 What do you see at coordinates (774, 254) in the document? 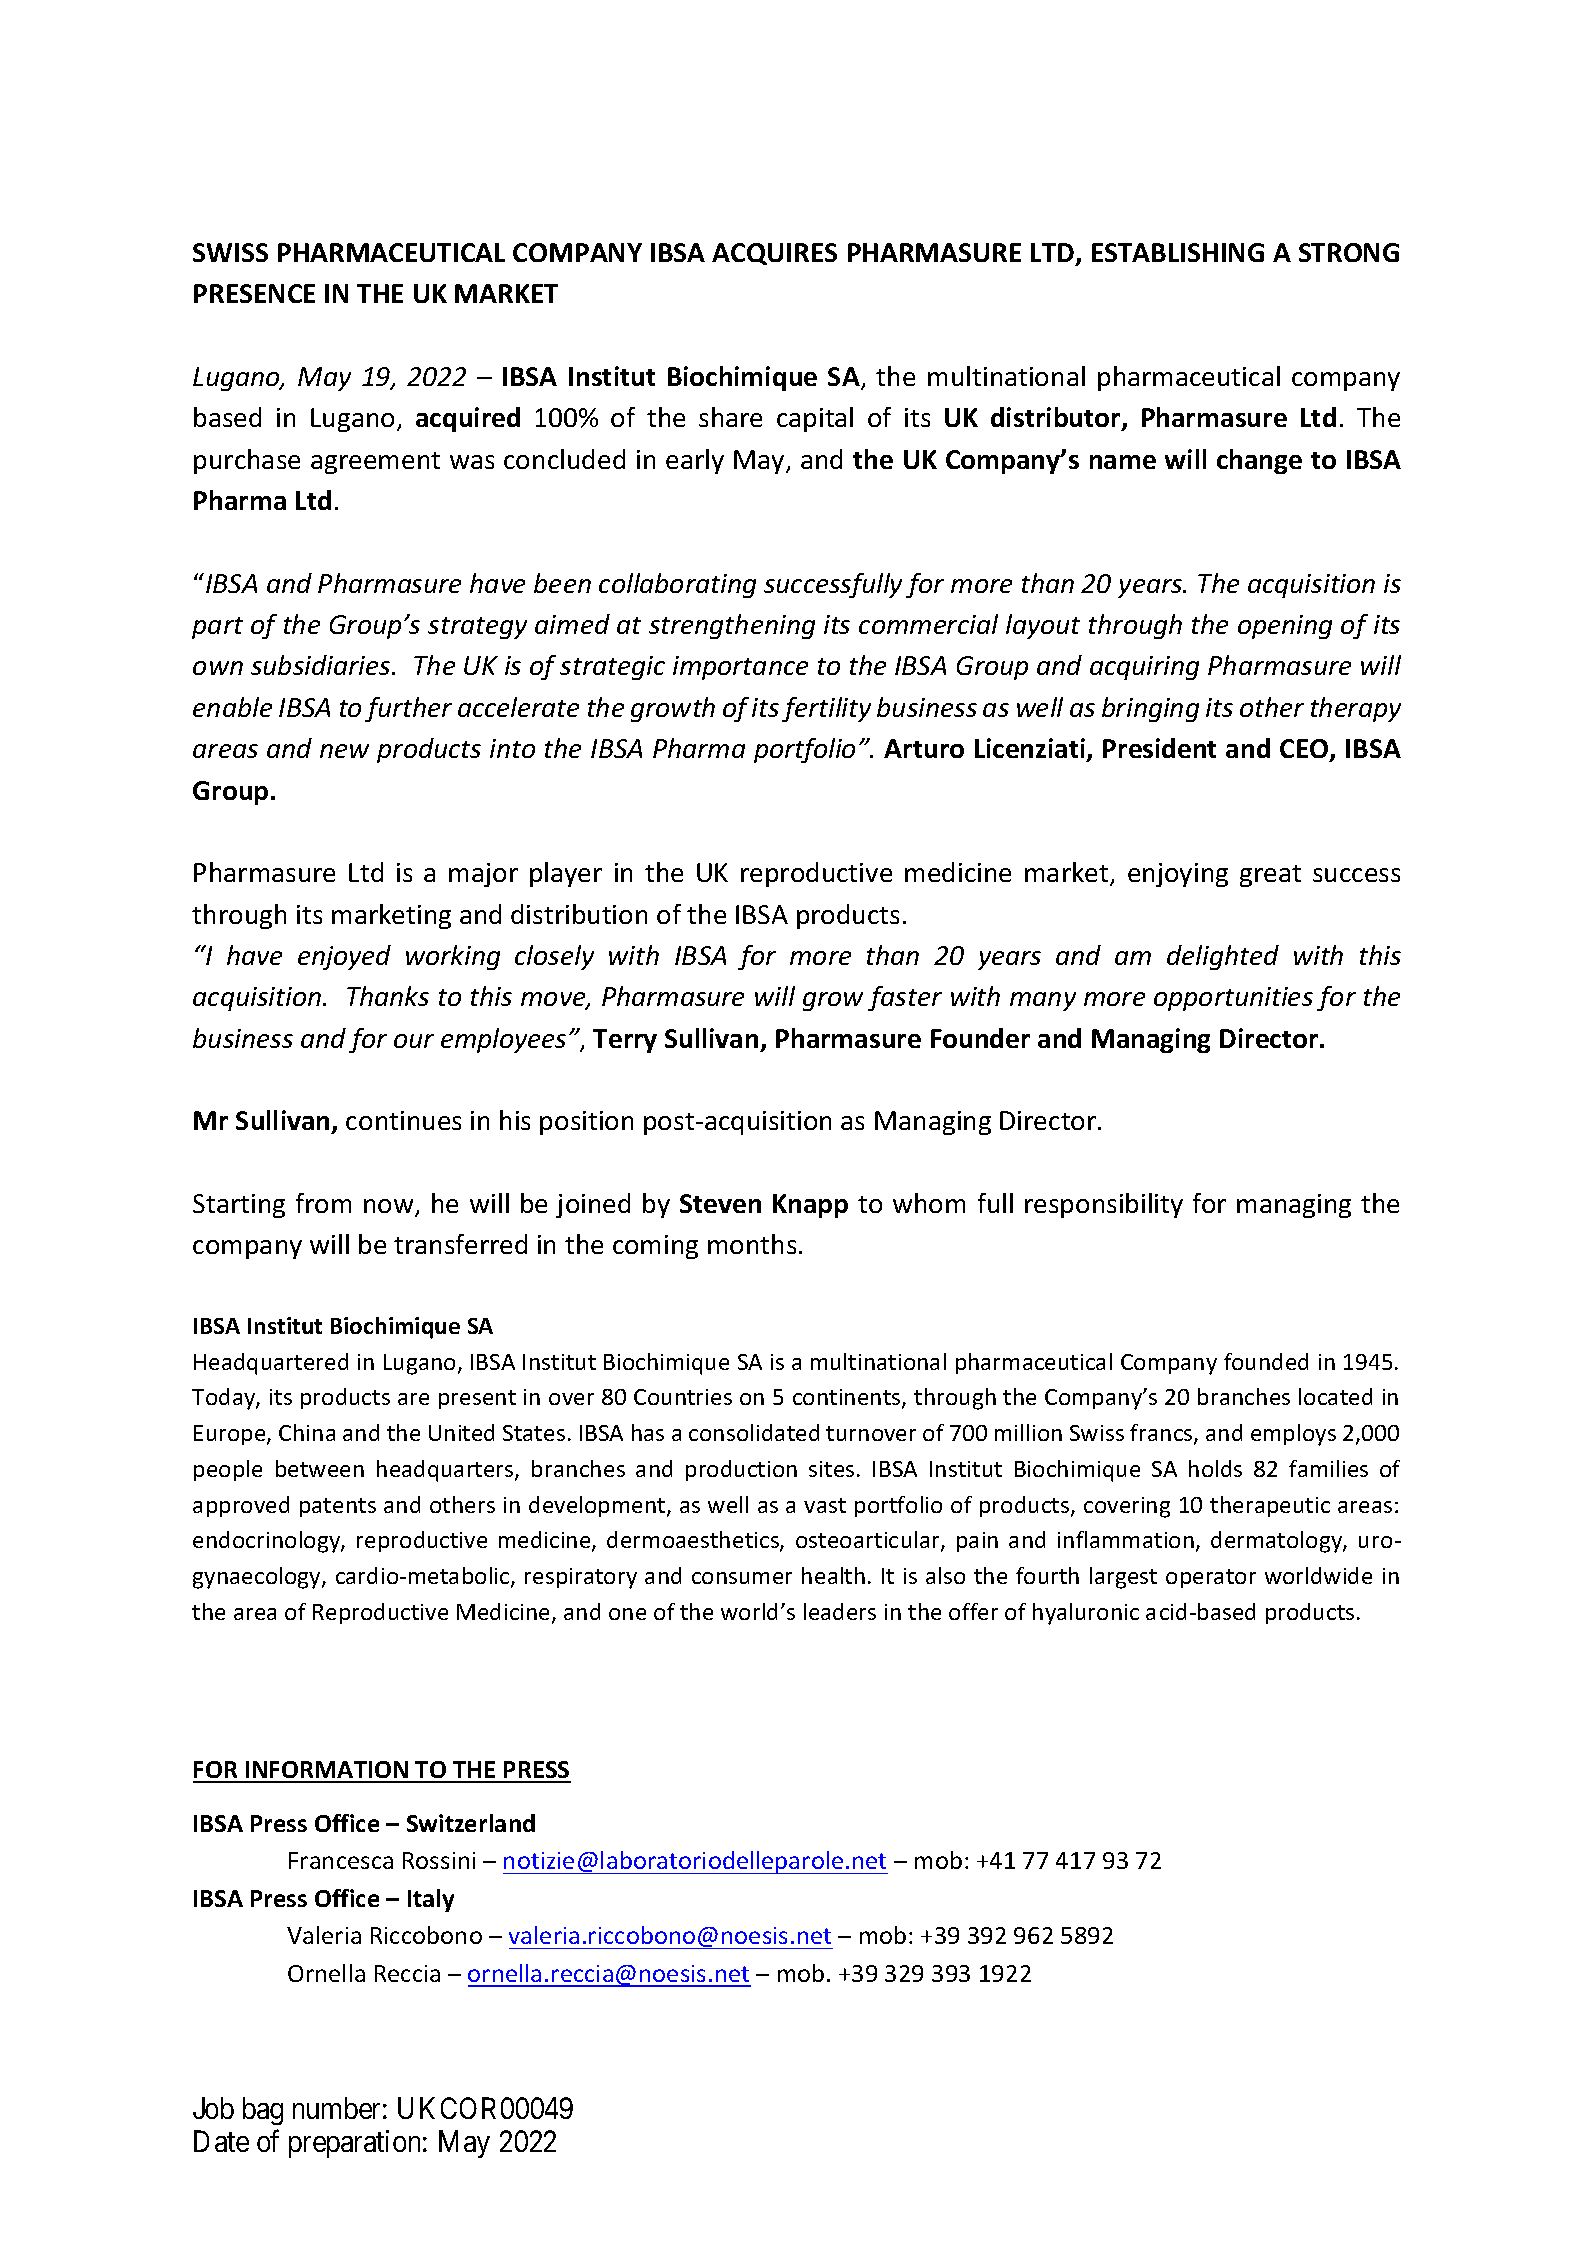
I see `ACQUIRES` at bounding box center [774, 254].
